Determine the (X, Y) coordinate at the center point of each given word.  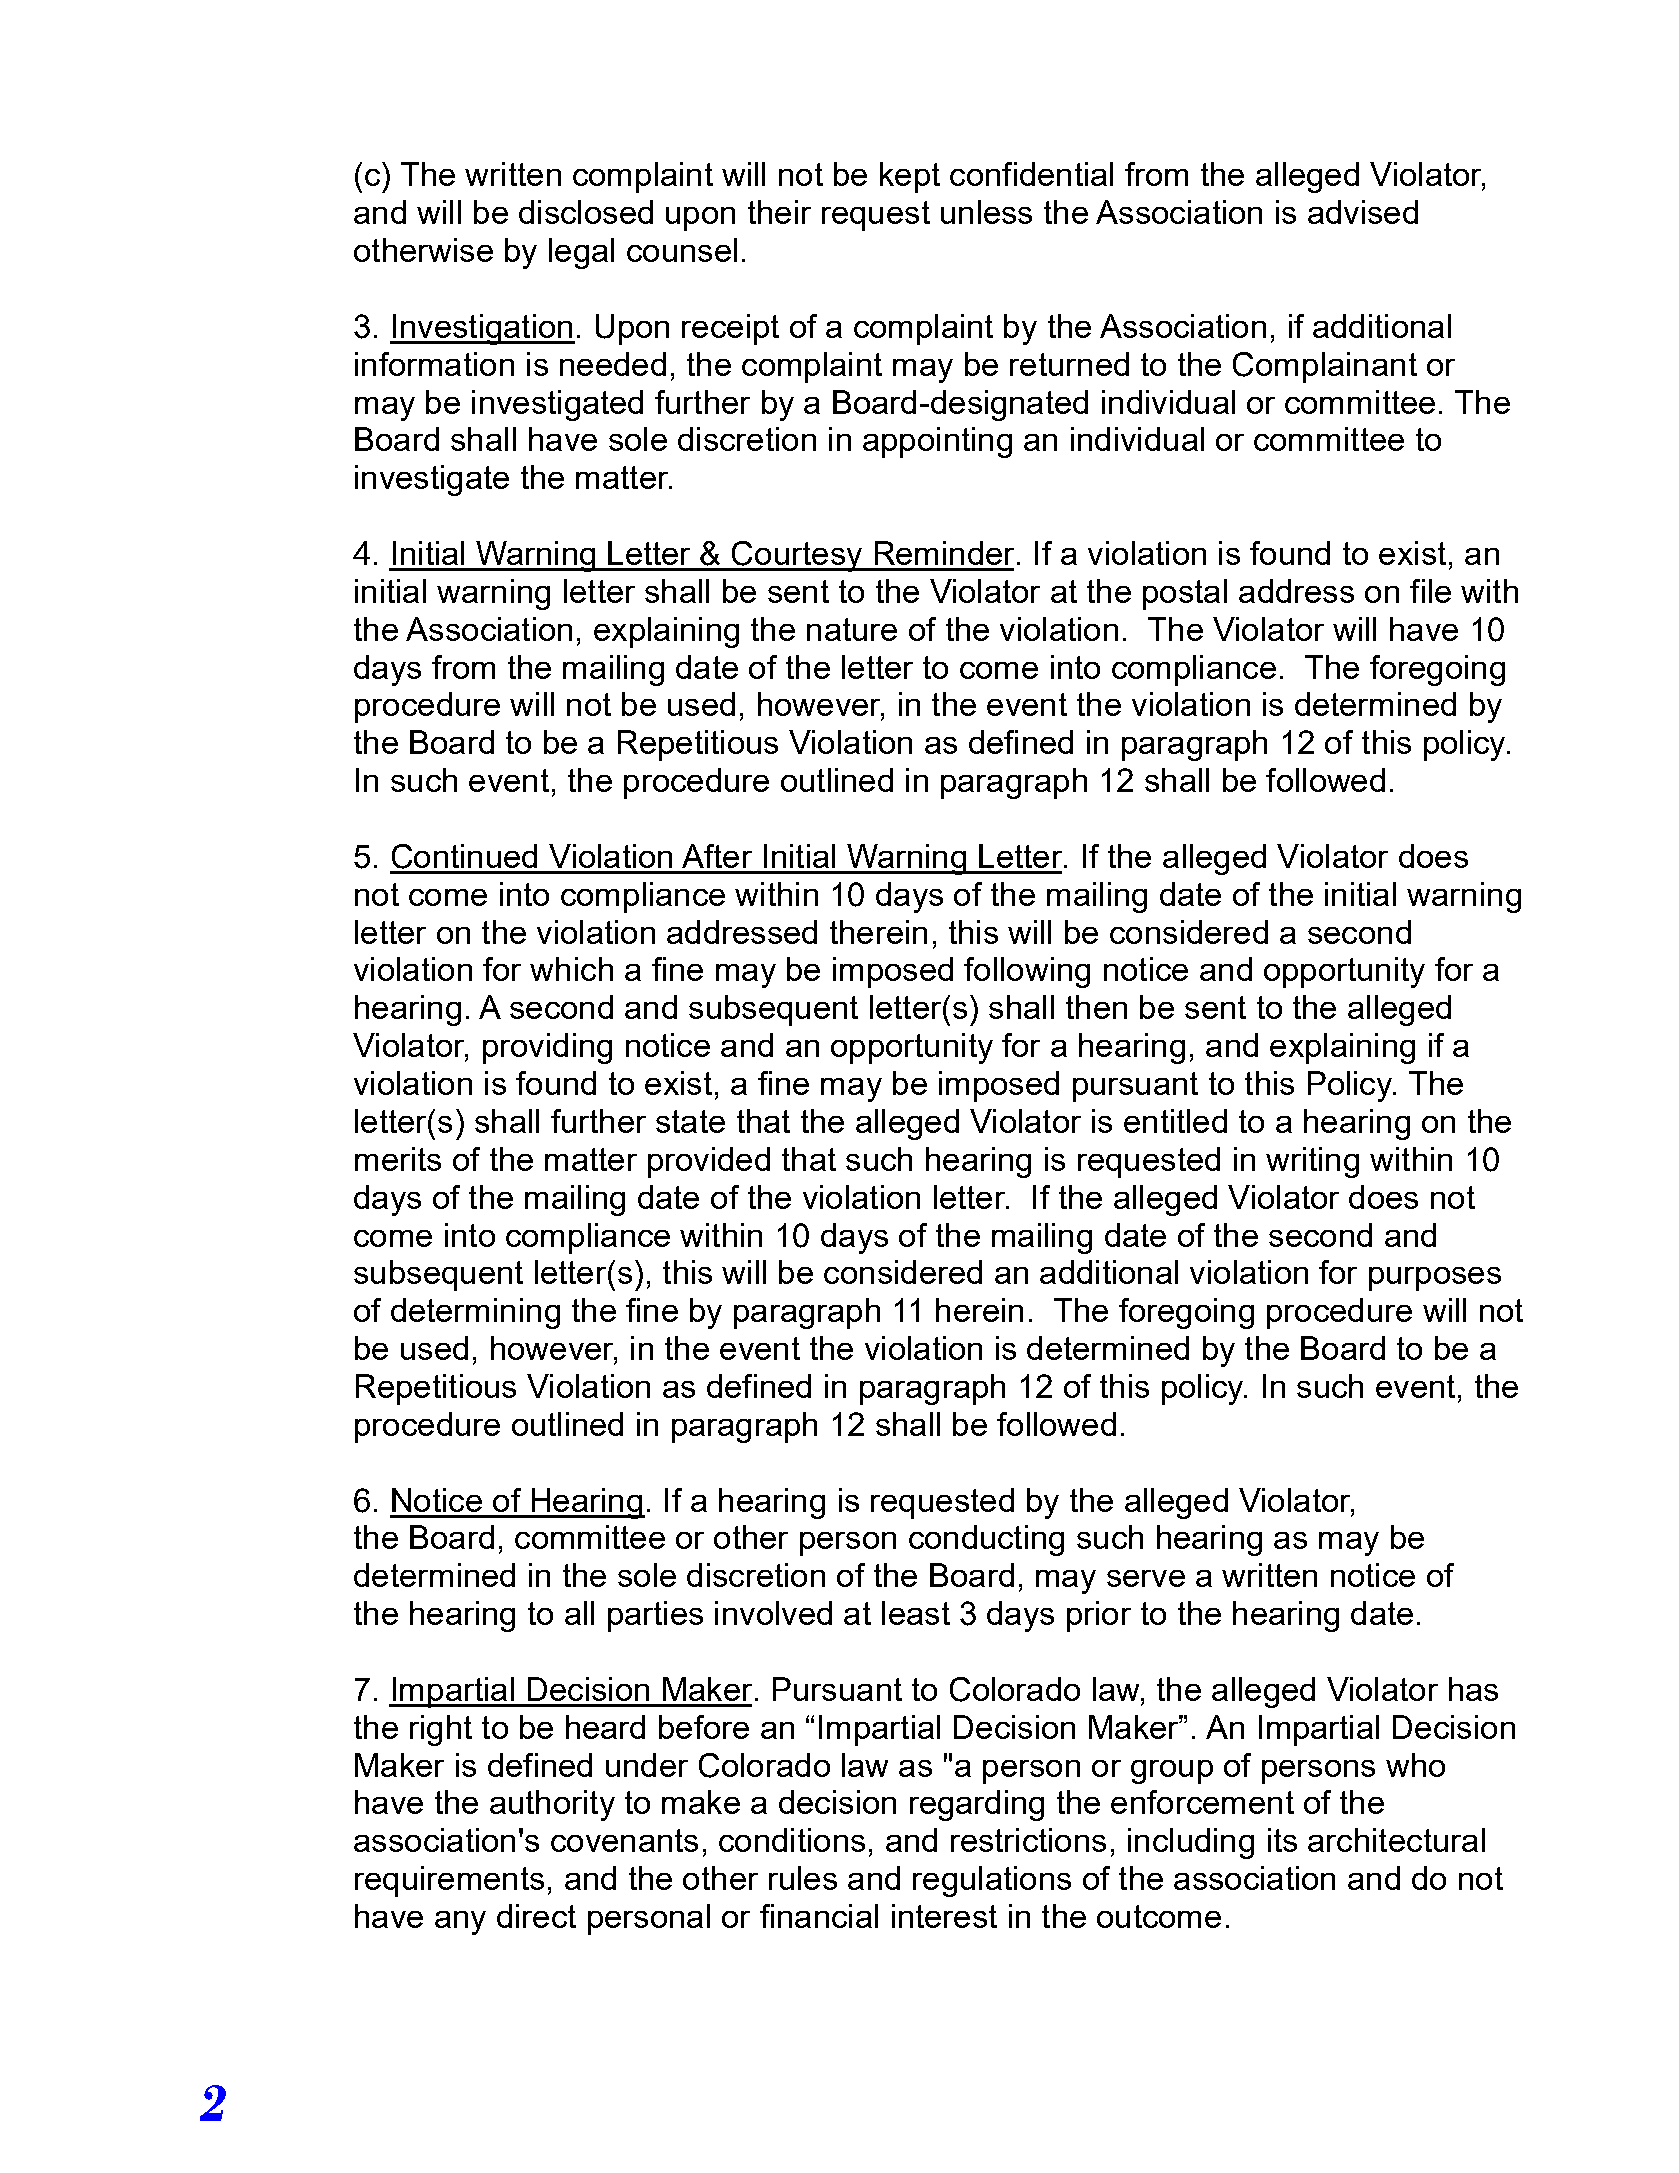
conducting (986, 1540)
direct (536, 1916)
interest (944, 1916)
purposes (1435, 1279)
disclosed (586, 212)
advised (1363, 212)
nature (852, 629)
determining (475, 1313)
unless (986, 212)
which (571, 969)
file (1430, 591)
